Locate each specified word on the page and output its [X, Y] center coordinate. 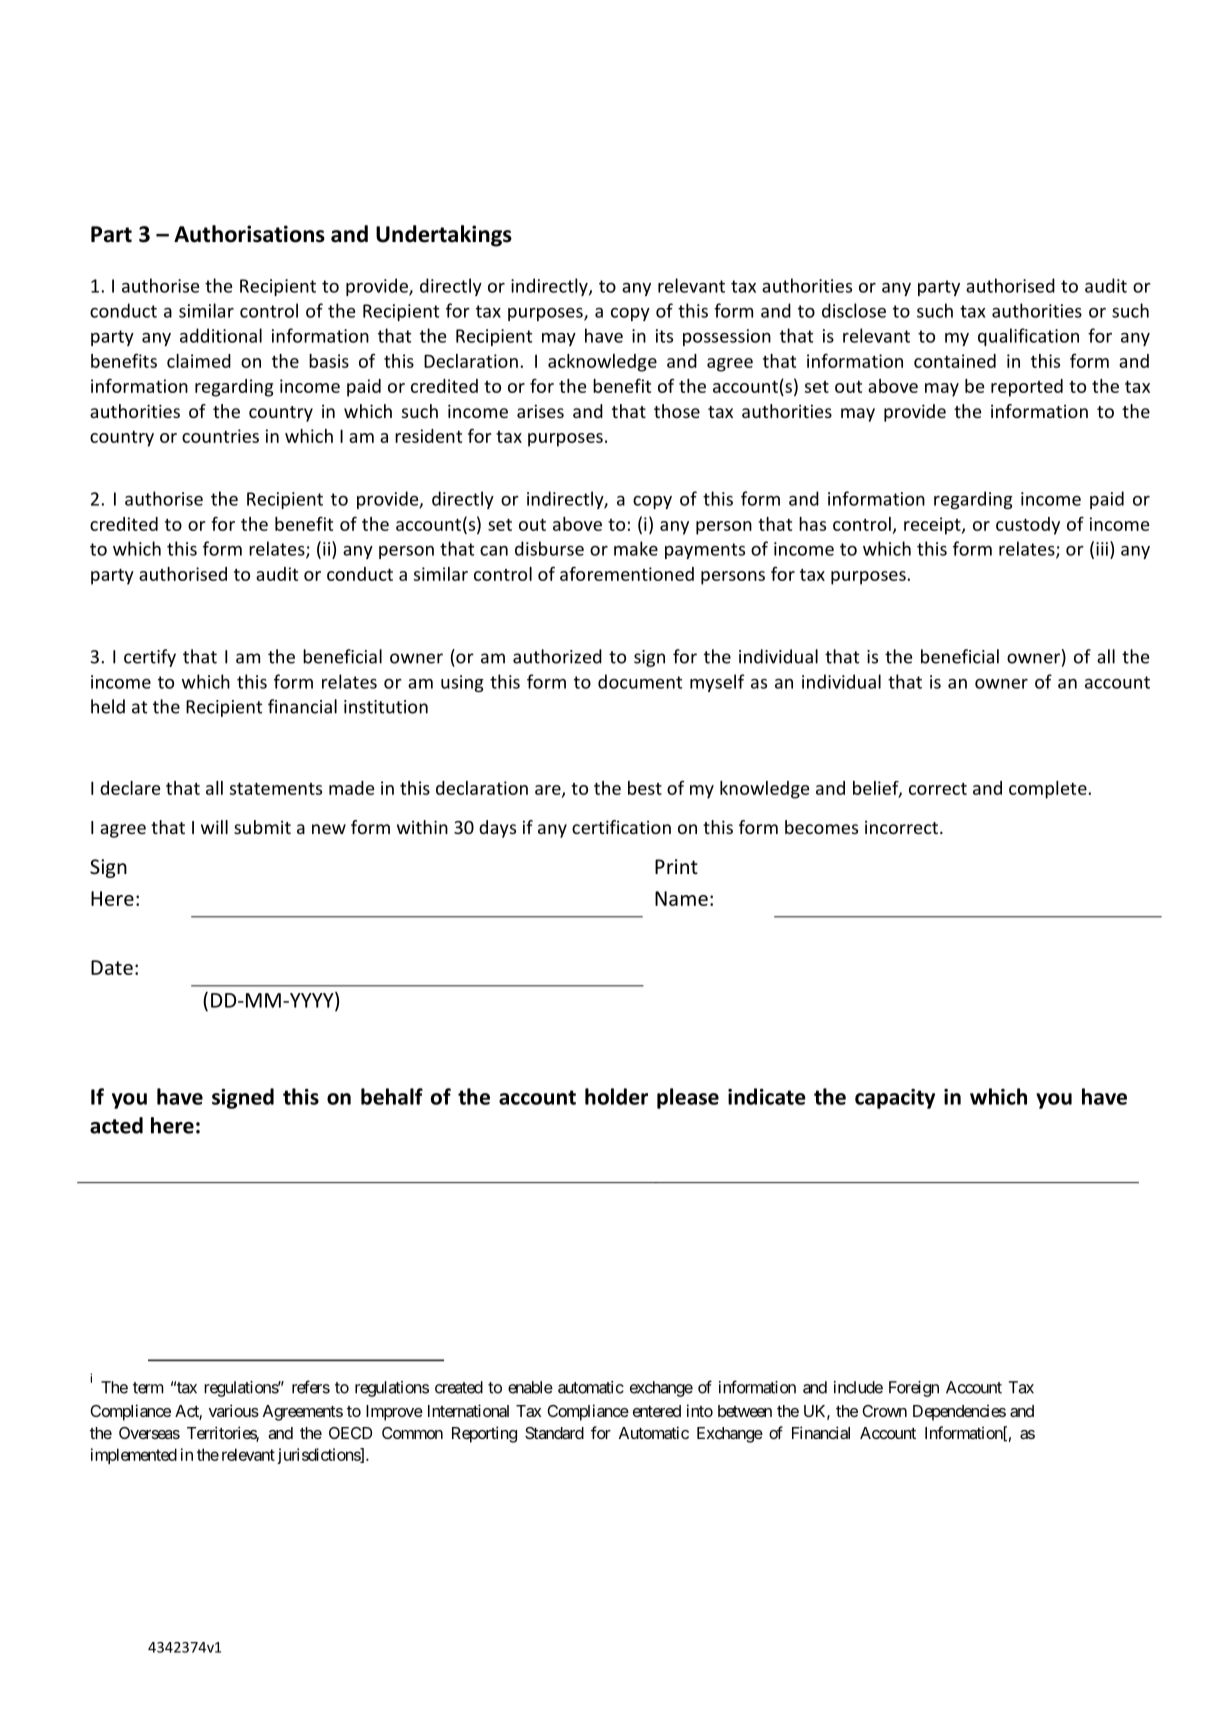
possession [727, 337]
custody [1028, 526]
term [148, 1388]
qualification [1028, 337]
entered [657, 1411]
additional [221, 335]
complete [1049, 790]
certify [150, 658]
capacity [895, 1099]
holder [616, 1096]
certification [621, 827]
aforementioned [627, 573]
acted [116, 1125]
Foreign [914, 1389]
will [214, 827]
